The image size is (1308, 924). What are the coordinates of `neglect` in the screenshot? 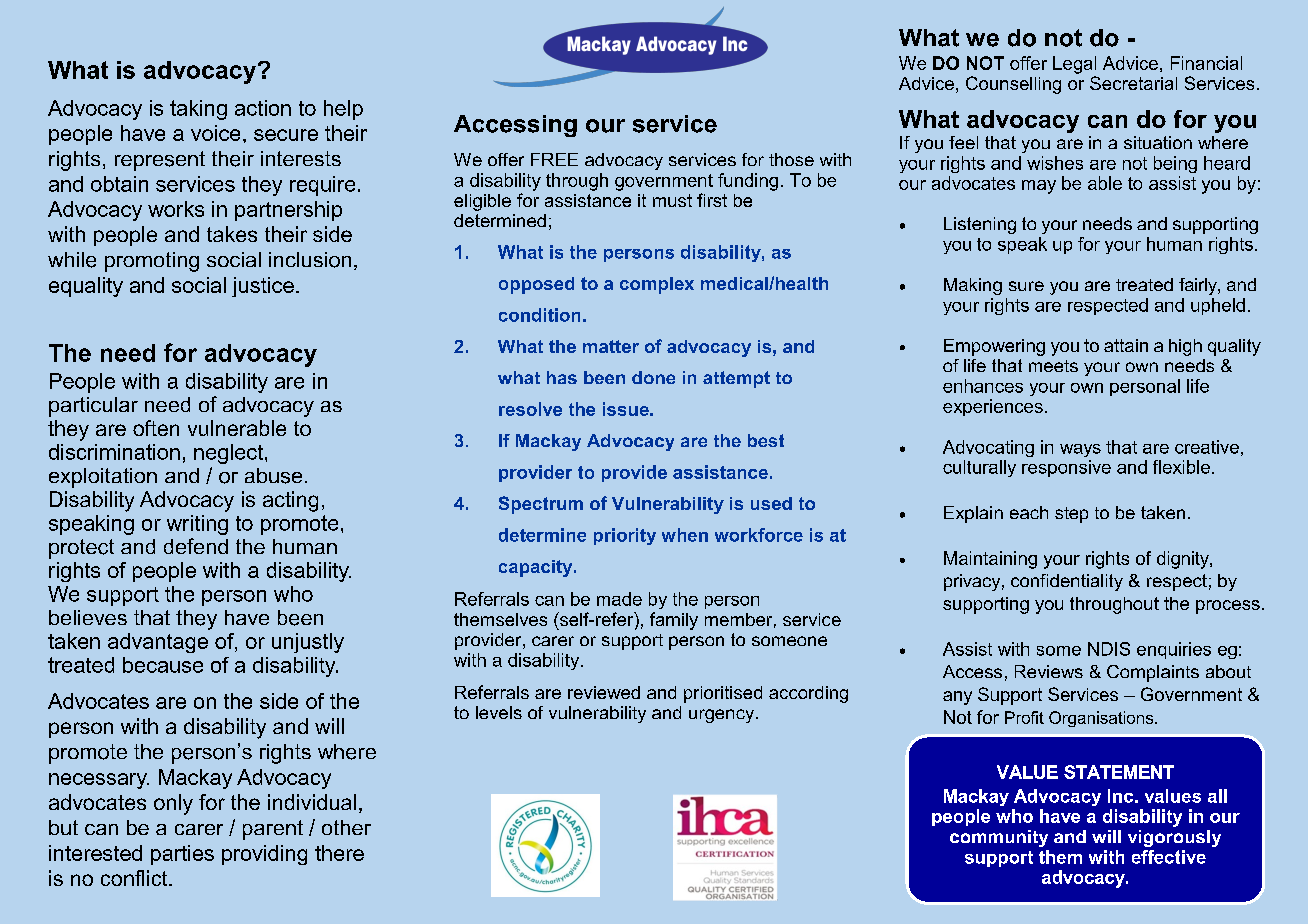 It's located at (230, 454).
